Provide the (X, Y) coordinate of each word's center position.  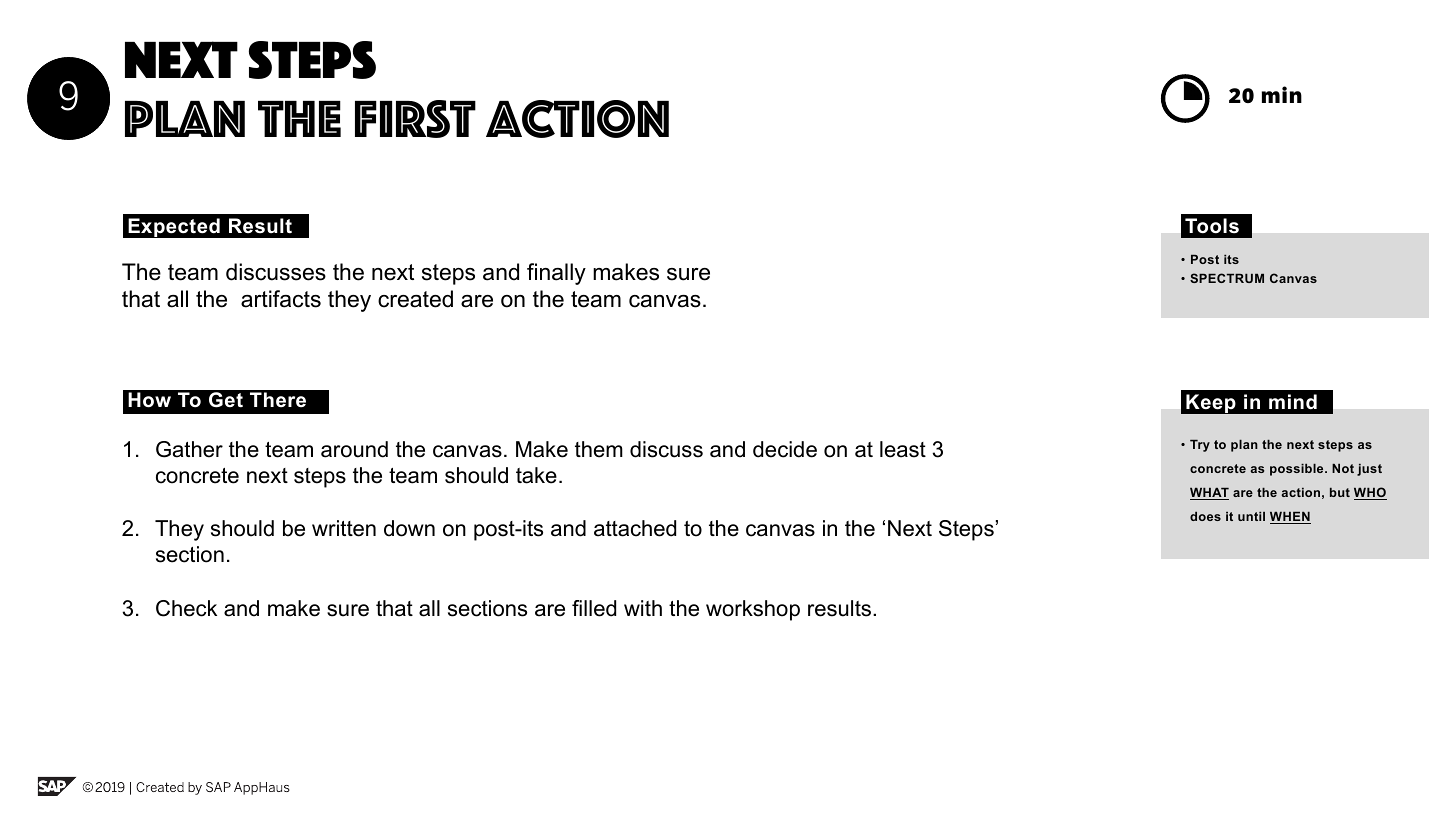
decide (785, 449)
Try (1200, 446)
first (415, 119)
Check (186, 608)
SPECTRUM (1227, 278)
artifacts (281, 299)
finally (556, 274)
